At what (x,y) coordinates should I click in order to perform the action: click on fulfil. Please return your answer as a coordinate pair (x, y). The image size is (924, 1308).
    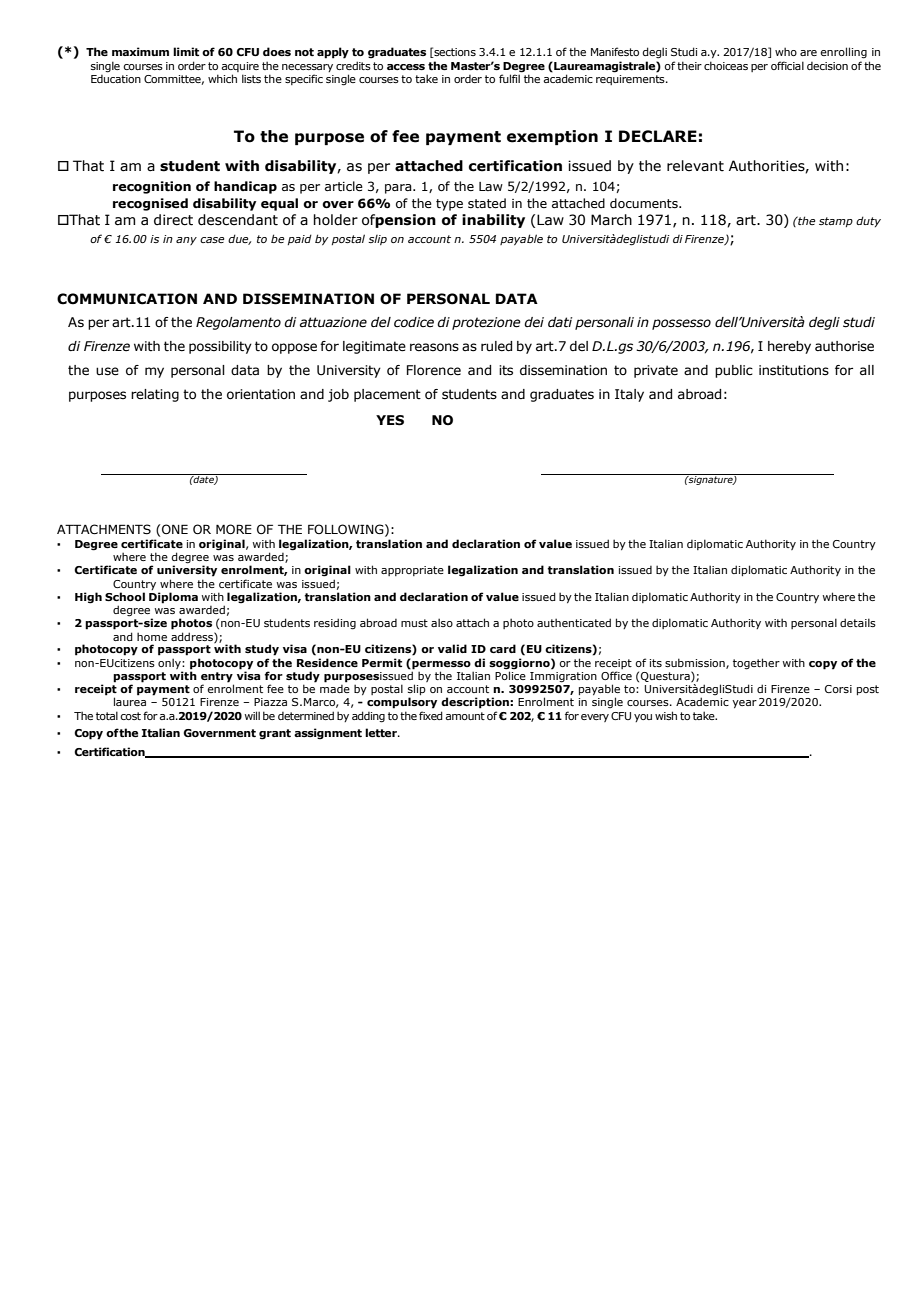
    Looking at the image, I should click on (510, 77).
